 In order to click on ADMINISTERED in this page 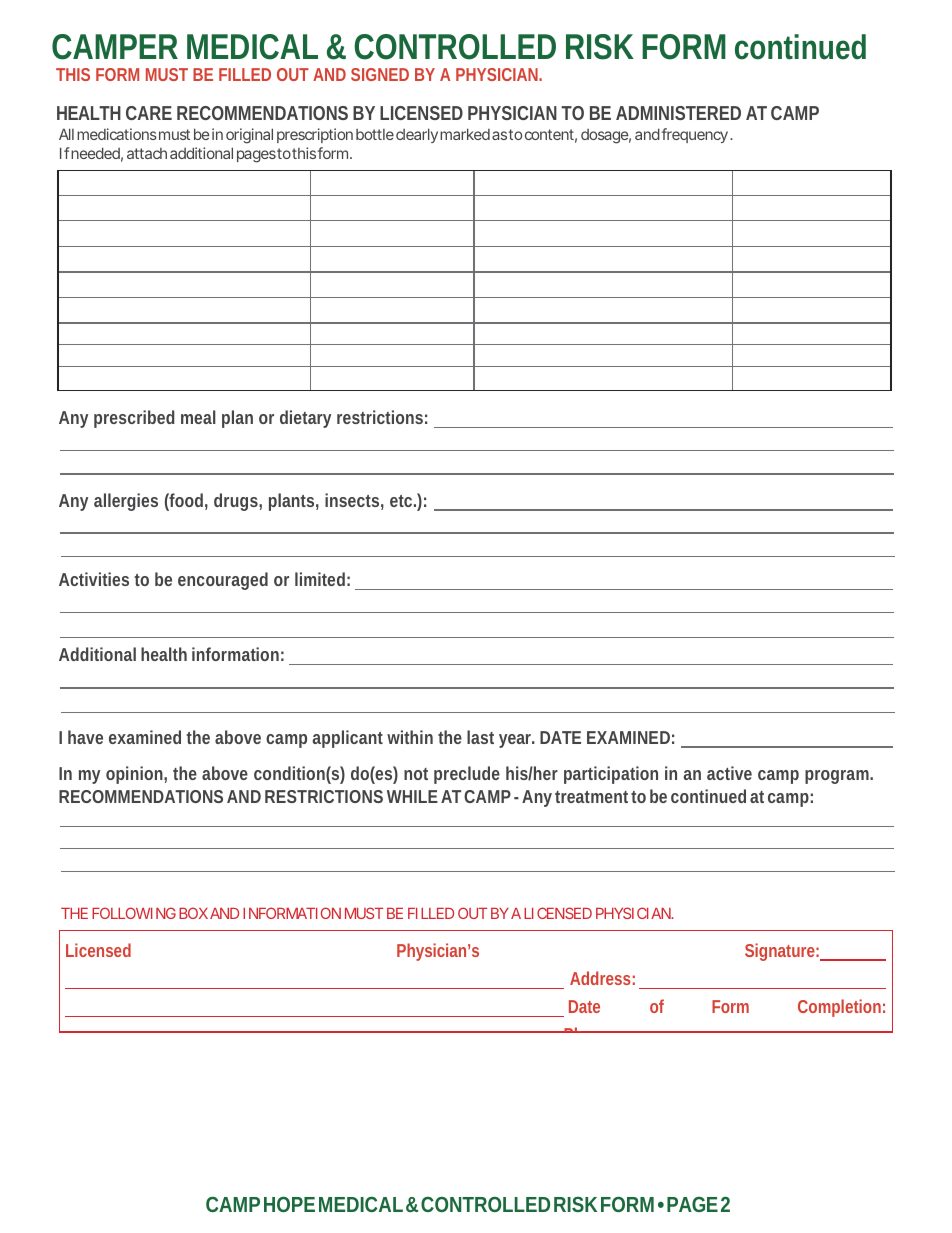, I will do `click(678, 113)`.
